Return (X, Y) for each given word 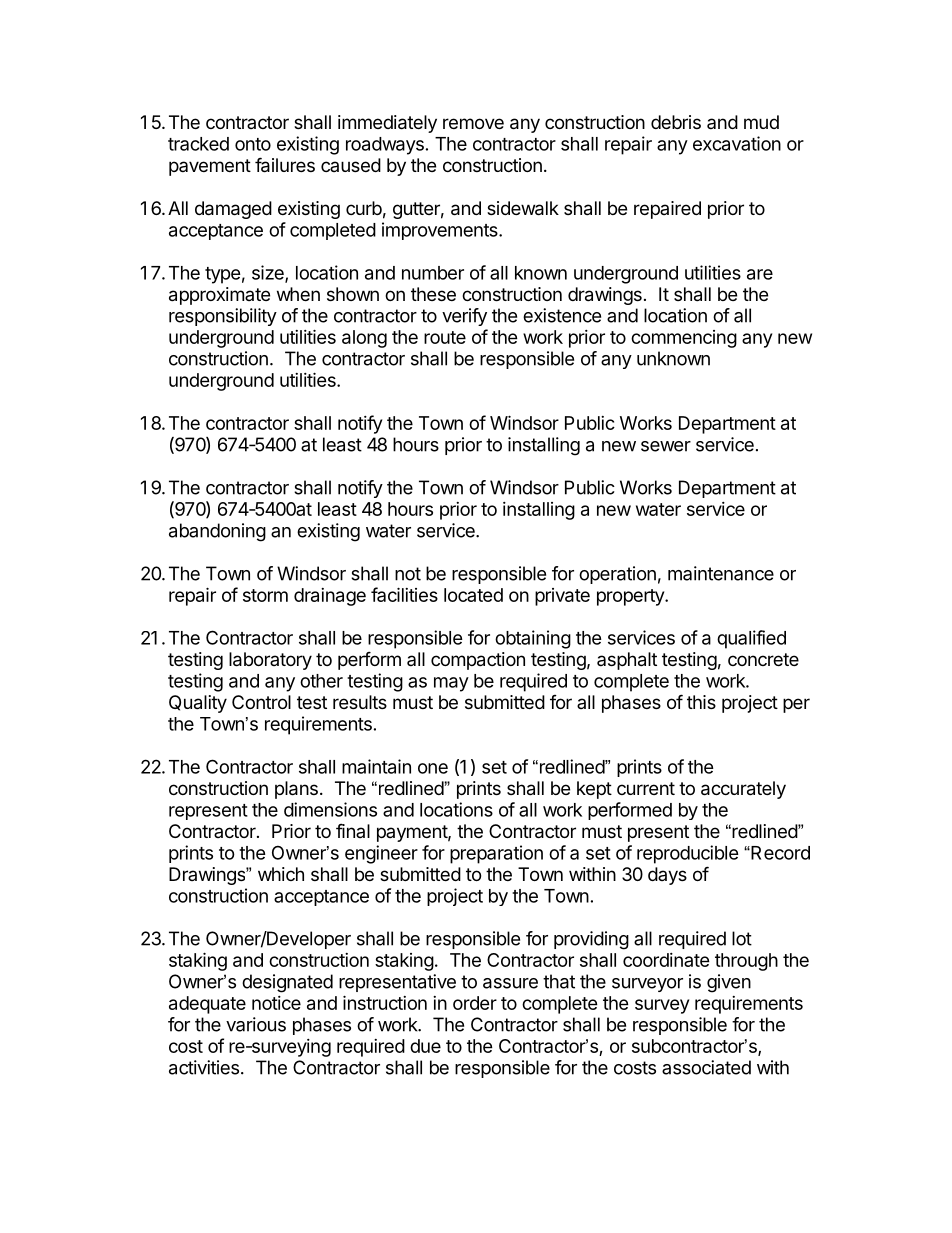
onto (253, 144)
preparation (496, 854)
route (445, 337)
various (256, 1024)
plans (296, 790)
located (473, 595)
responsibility (223, 317)
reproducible (688, 854)
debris (676, 122)
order (475, 1003)
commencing (684, 339)
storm (265, 595)
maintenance (721, 573)
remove (473, 123)
